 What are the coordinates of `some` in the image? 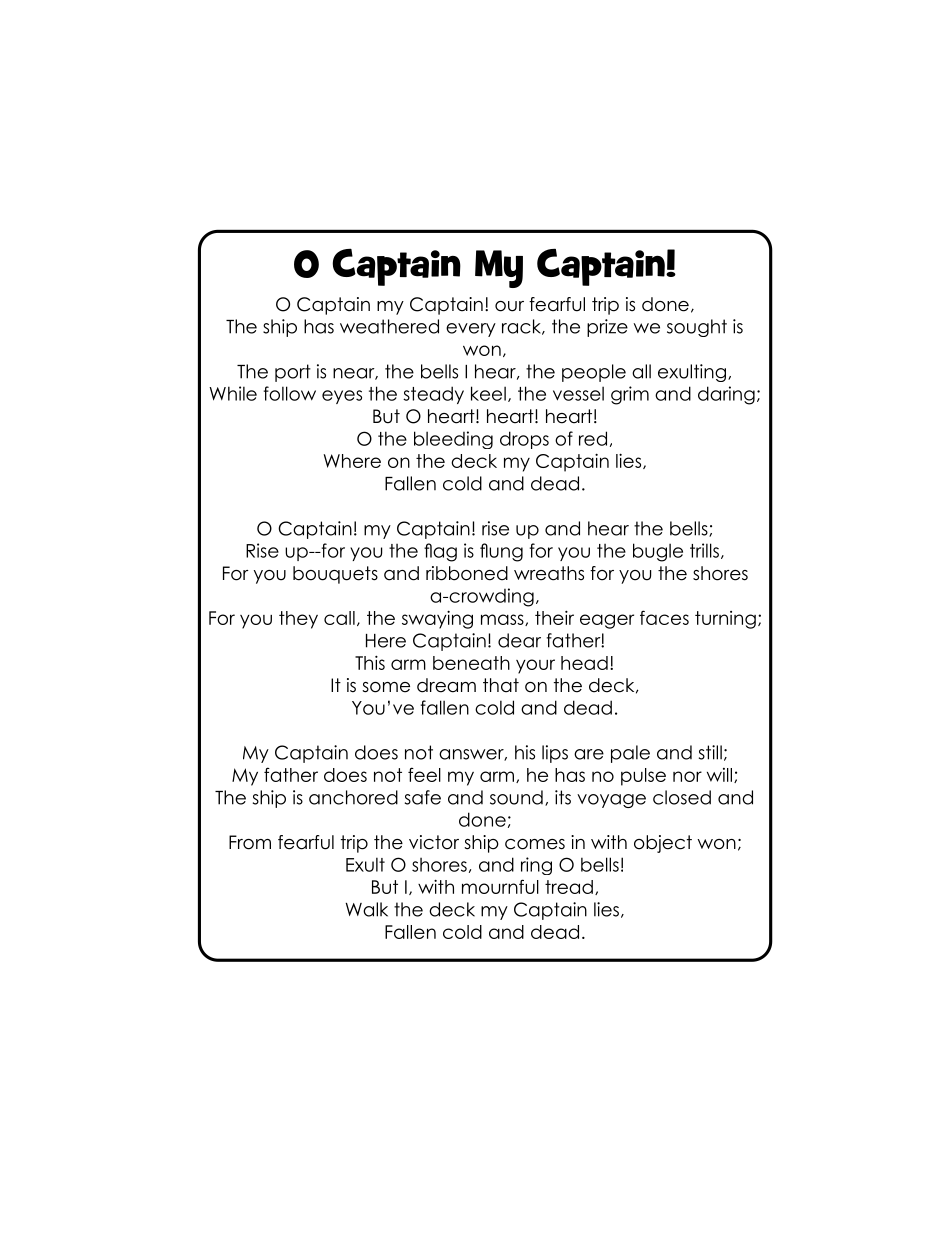 It's located at (386, 687).
